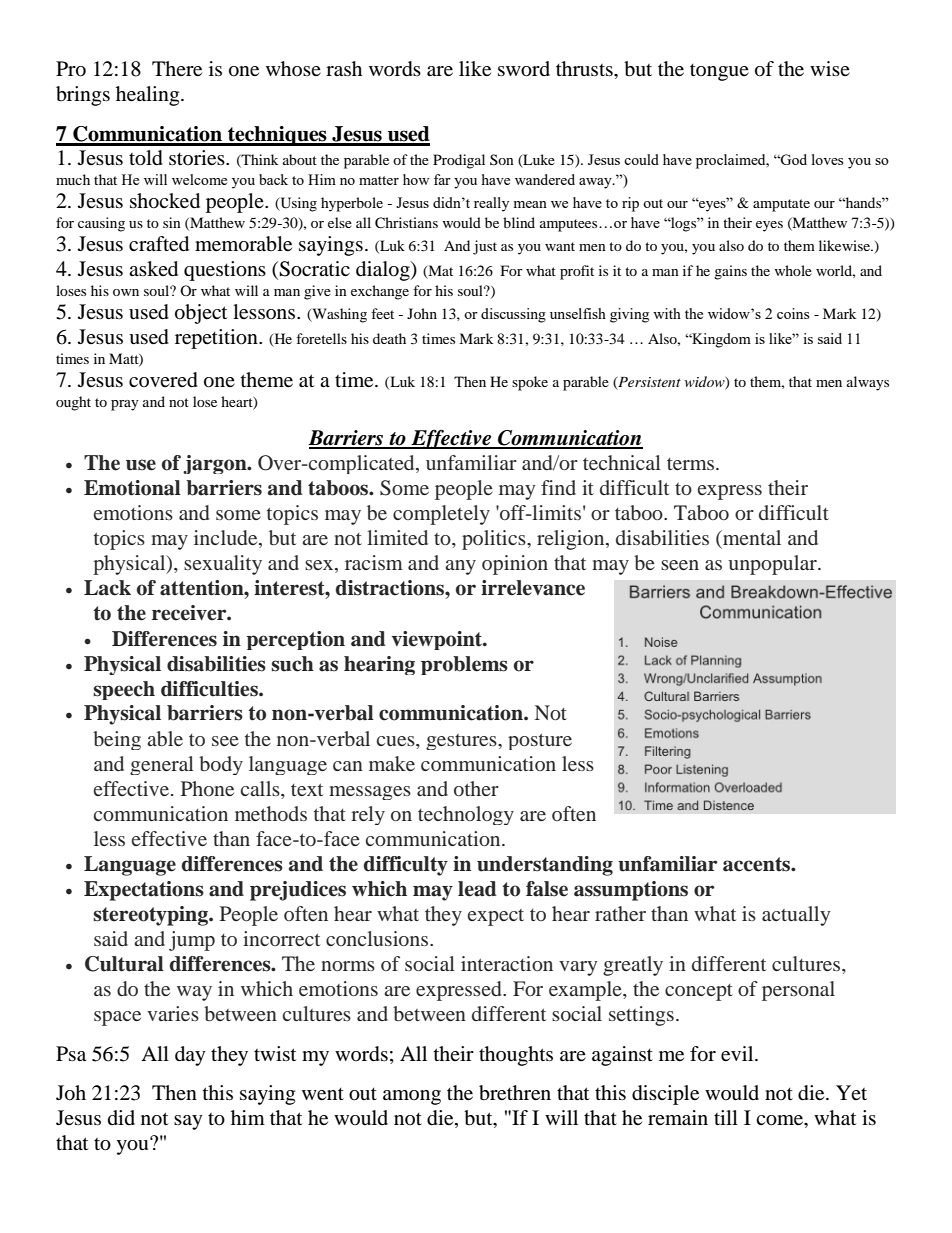 Image resolution: width=952 pixels, height=1233 pixels. Describe the element at coordinates (217, 339) in the screenshot. I see `repetition` at that location.
